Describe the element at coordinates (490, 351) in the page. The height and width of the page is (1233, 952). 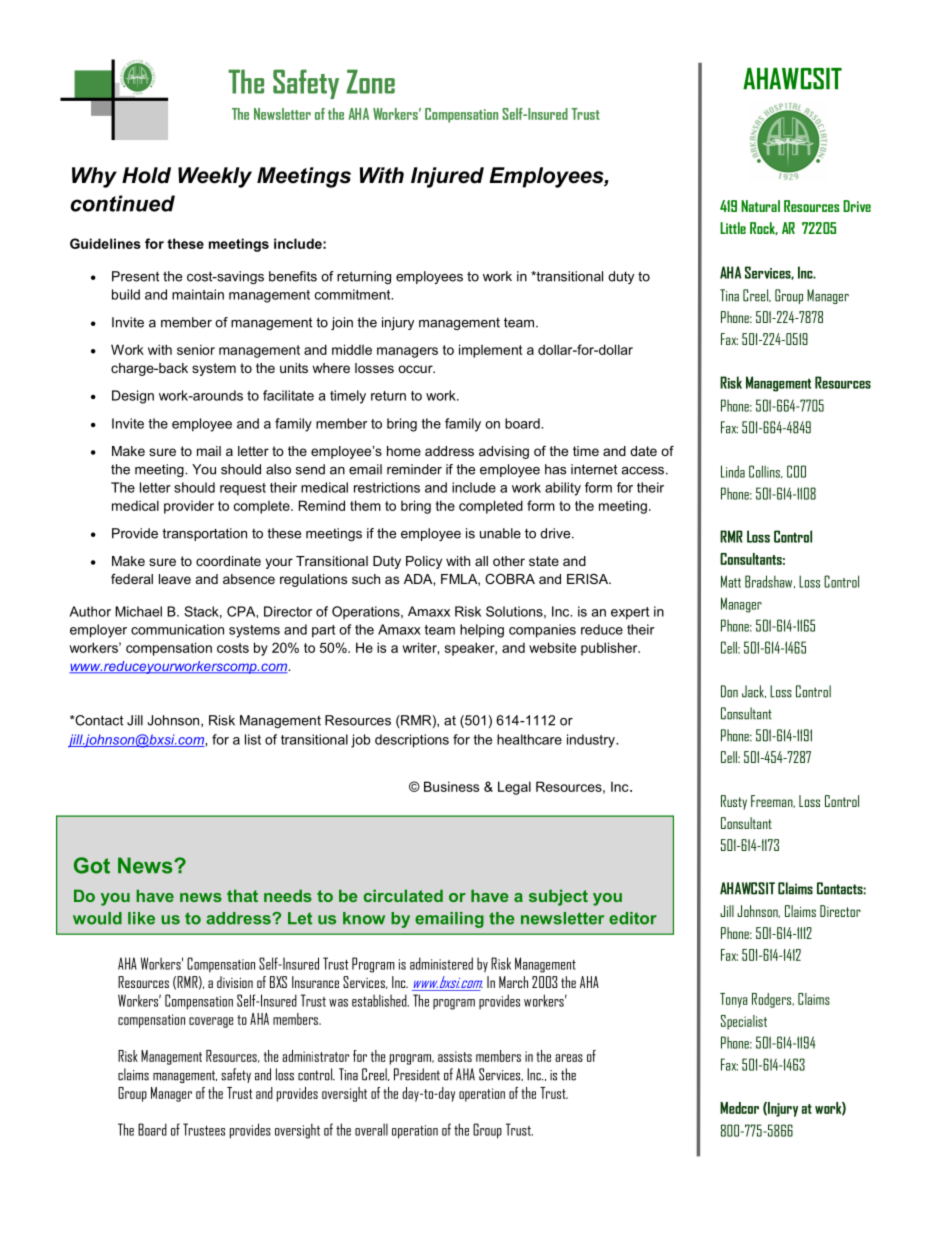
I see `implement` at that location.
